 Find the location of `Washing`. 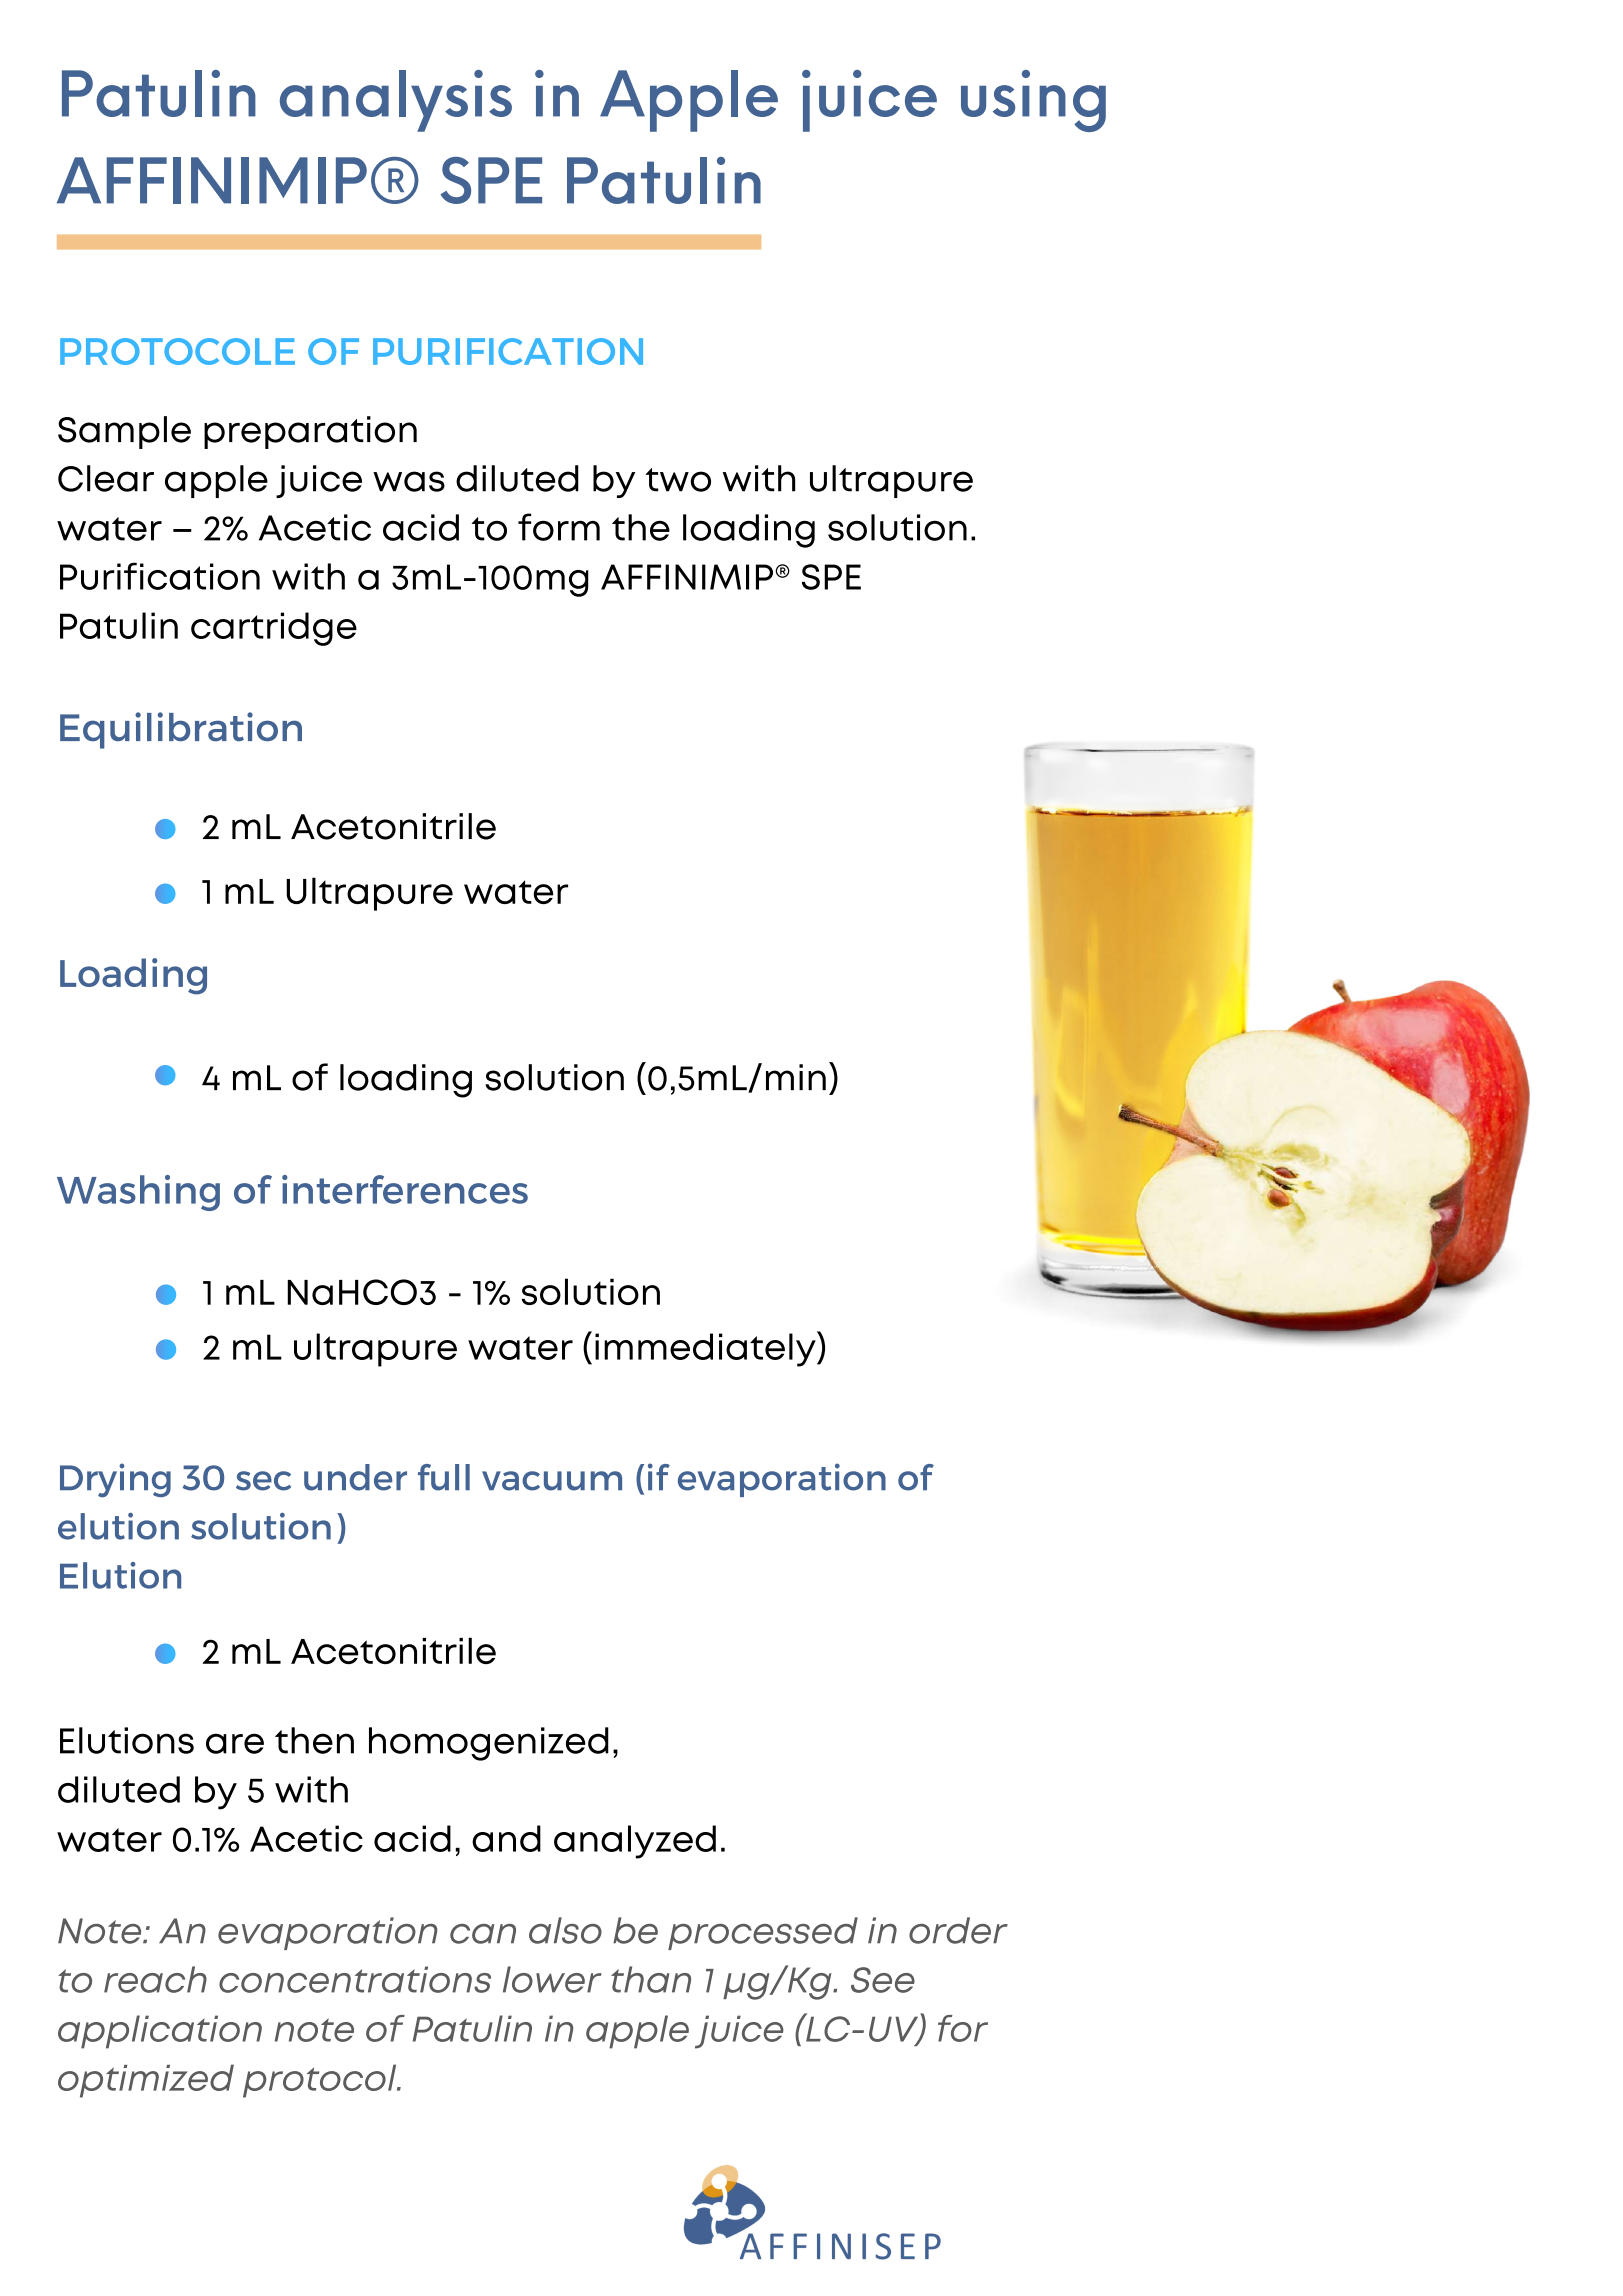

Washing is located at coordinates (138, 1193).
